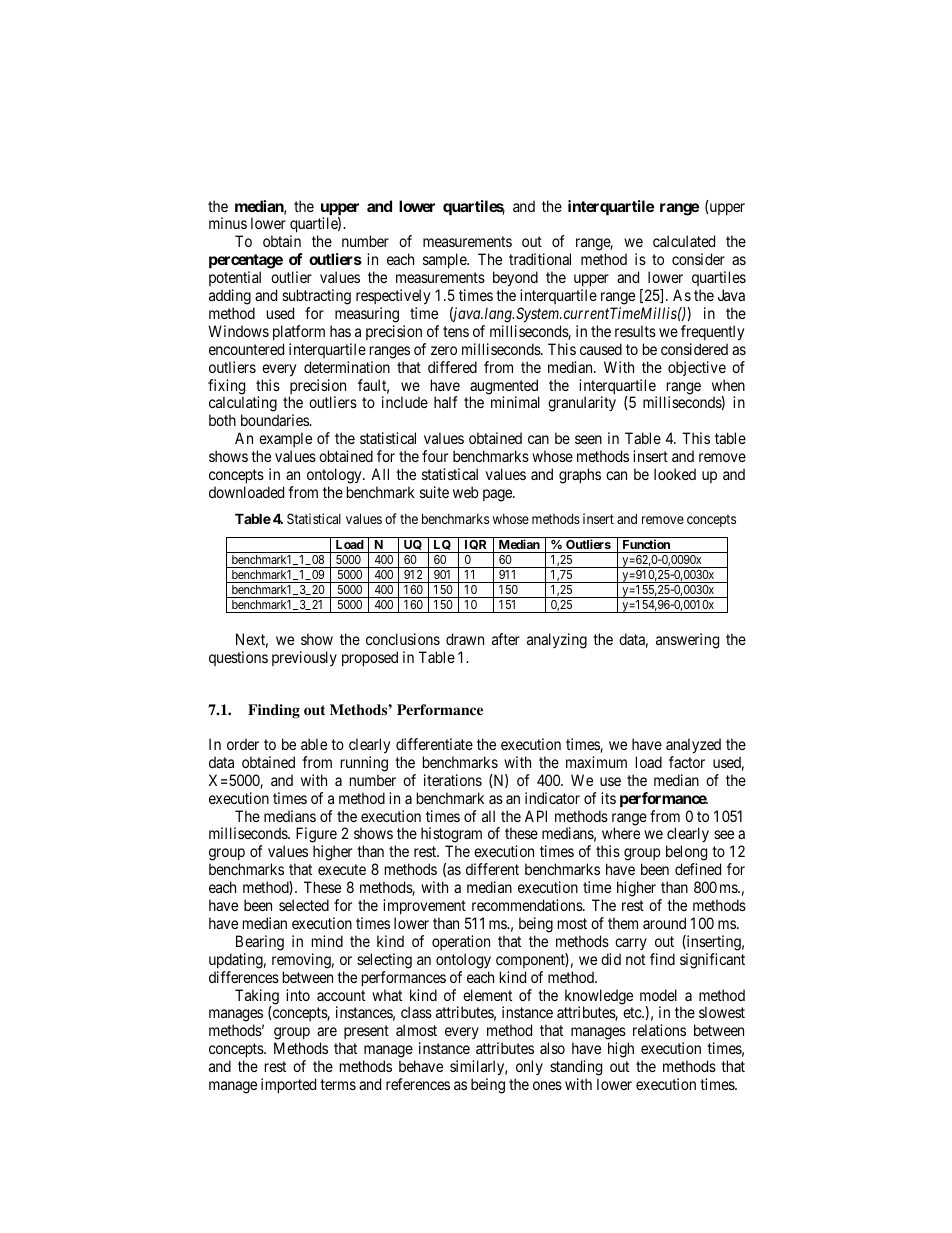 The width and height of the page is (952, 1233). What do you see at coordinates (687, 641) in the page?
I see `answering` at bounding box center [687, 641].
